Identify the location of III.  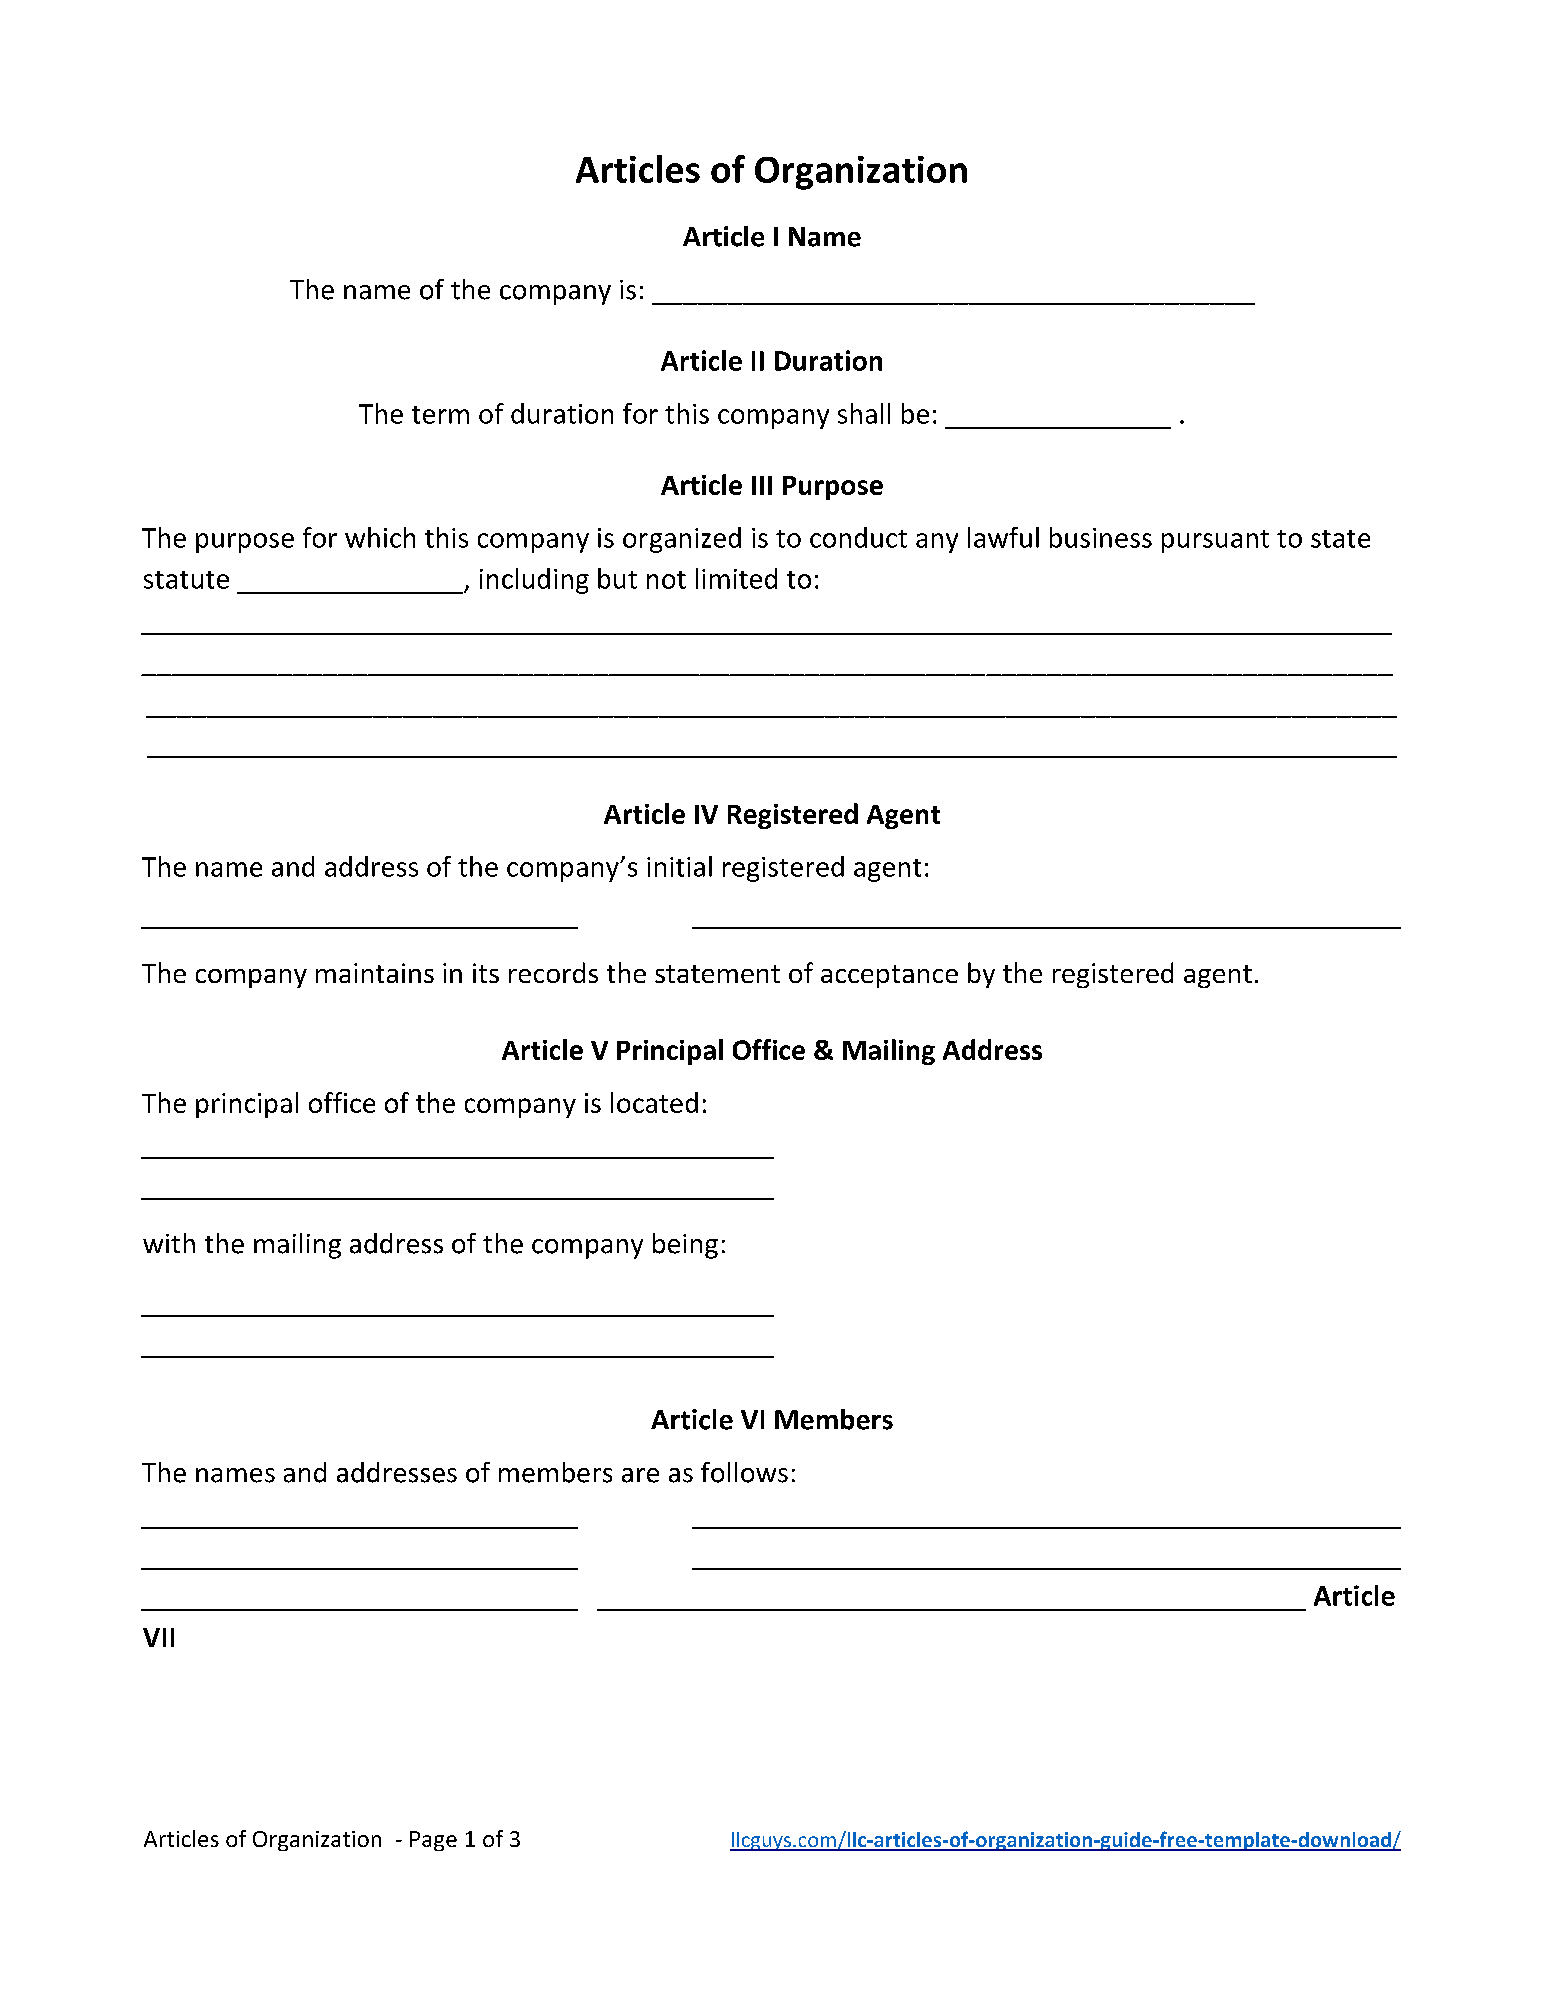
(762, 485).
